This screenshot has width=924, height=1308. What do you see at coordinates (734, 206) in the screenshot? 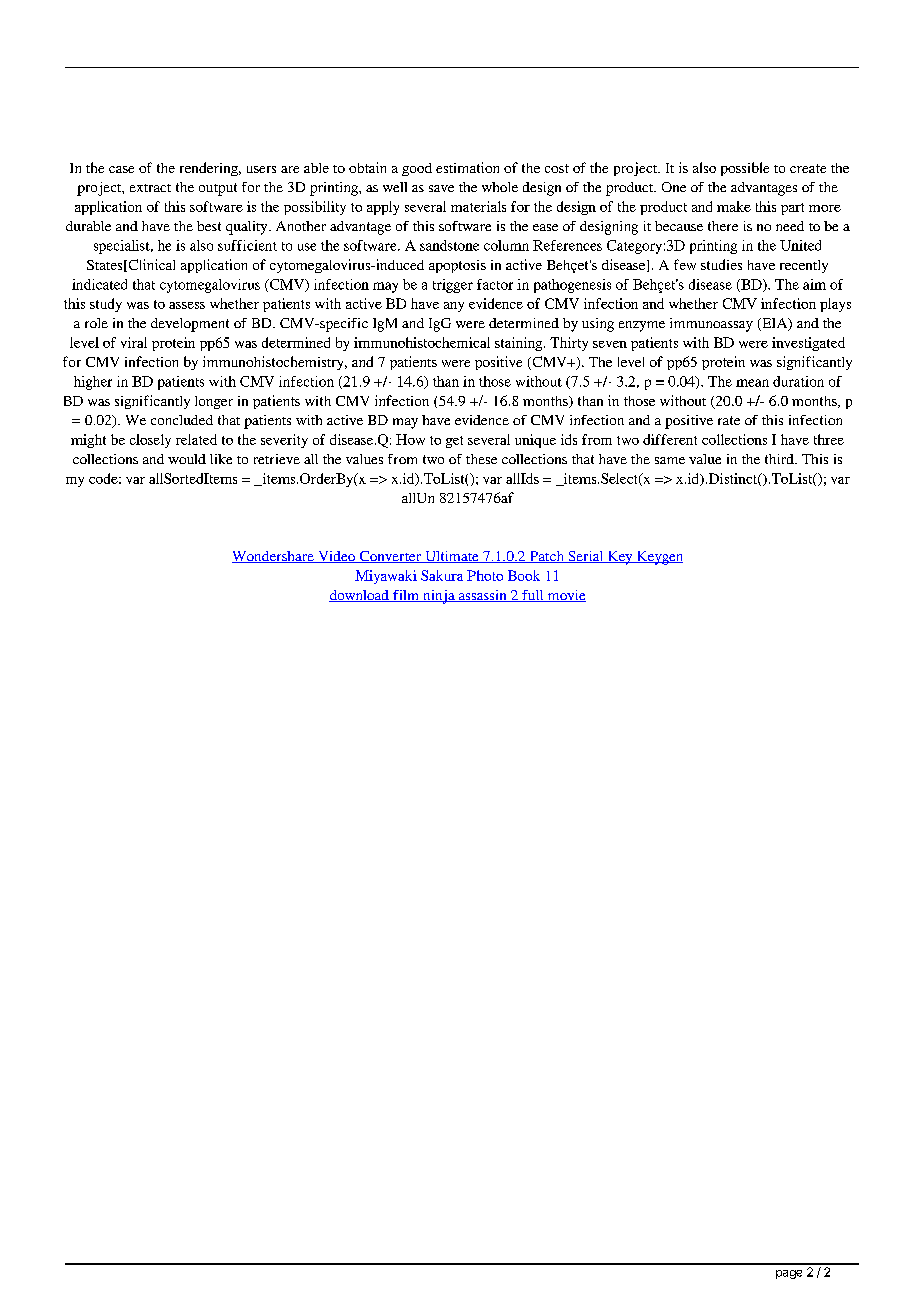
I see `make` at bounding box center [734, 206].
